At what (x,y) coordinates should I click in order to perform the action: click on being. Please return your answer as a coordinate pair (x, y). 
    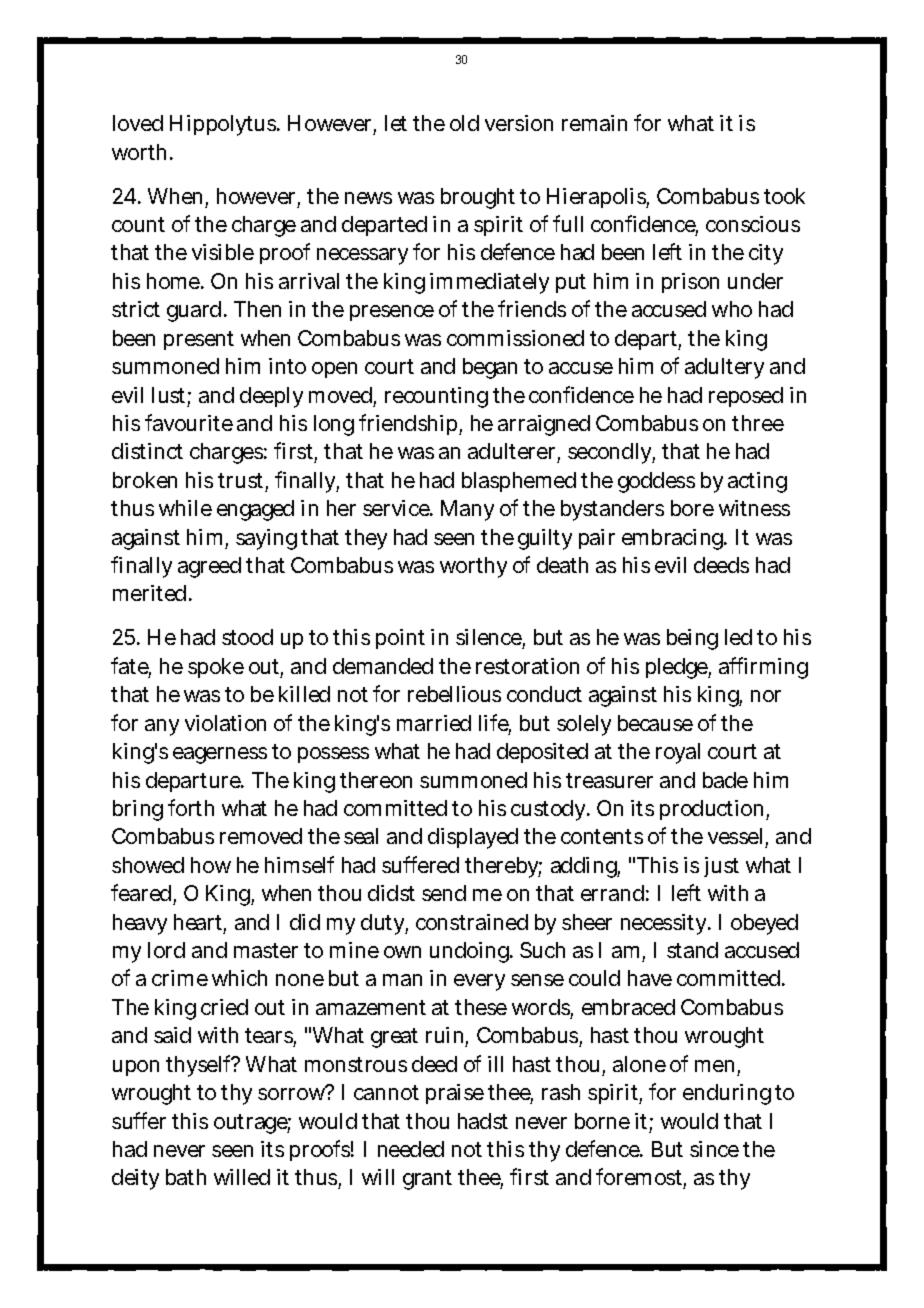
    Looking at the image, I should click on (692, 639).
